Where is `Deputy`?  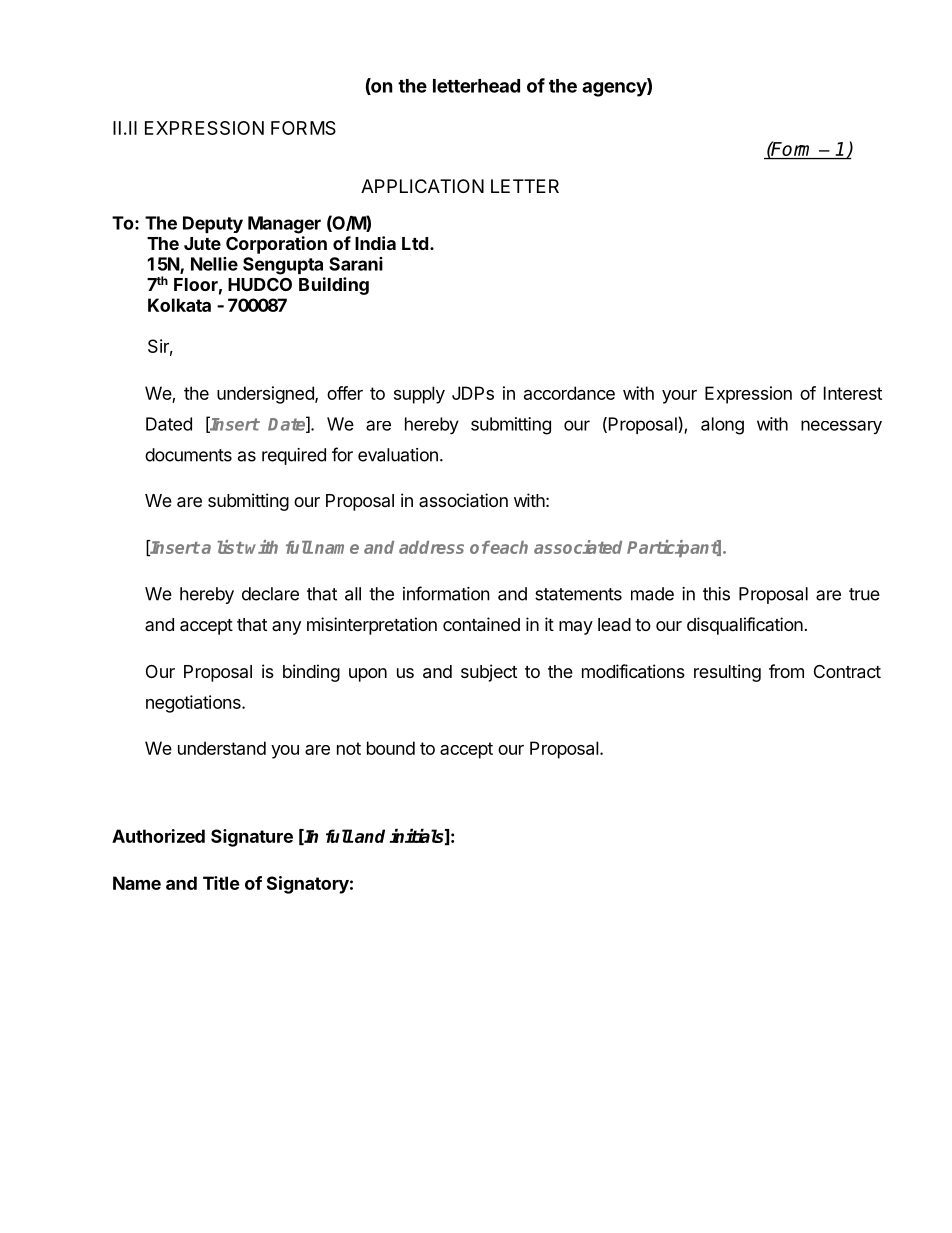 Deputy is located at coordinates (213, 224).
